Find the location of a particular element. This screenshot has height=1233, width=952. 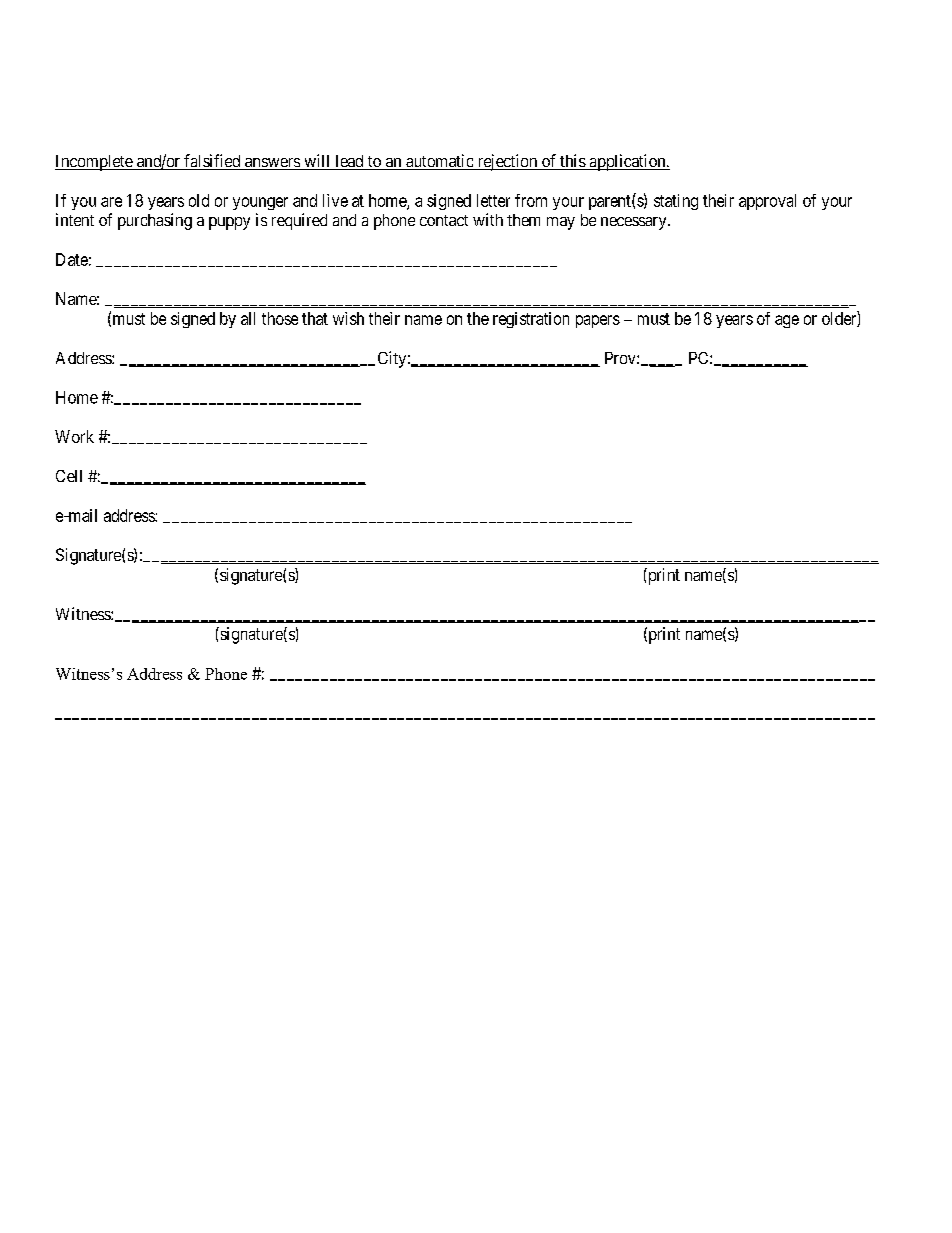

necessary is located at coordinates (635, 223).
